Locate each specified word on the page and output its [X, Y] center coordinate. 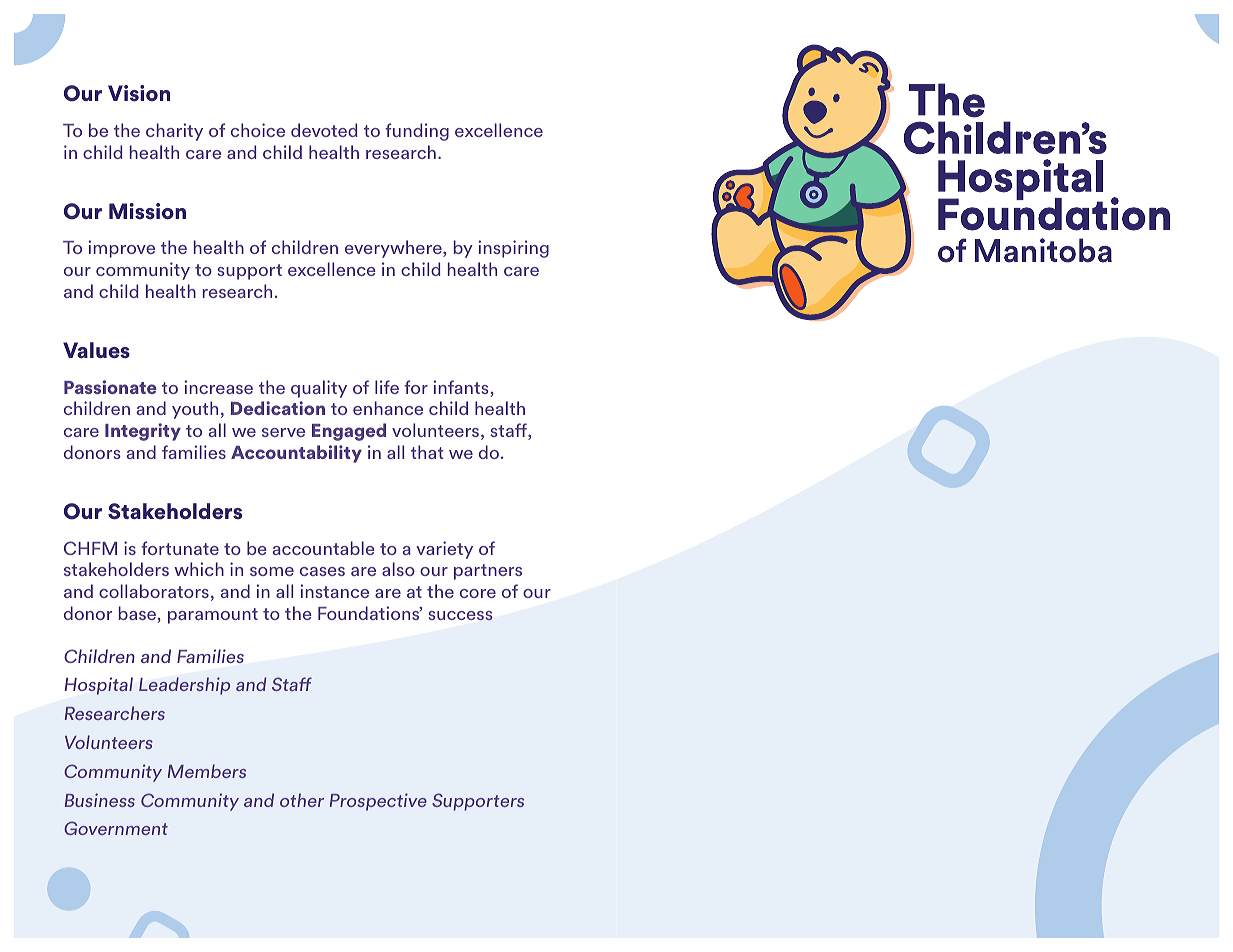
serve [283, 432]
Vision [139, 93]
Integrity [143, 432]
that [427, 452]
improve [122, 249]
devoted [324, 130]
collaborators [154, 591]
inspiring [514, 249]
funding [417, 132]
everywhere [394, 249]
